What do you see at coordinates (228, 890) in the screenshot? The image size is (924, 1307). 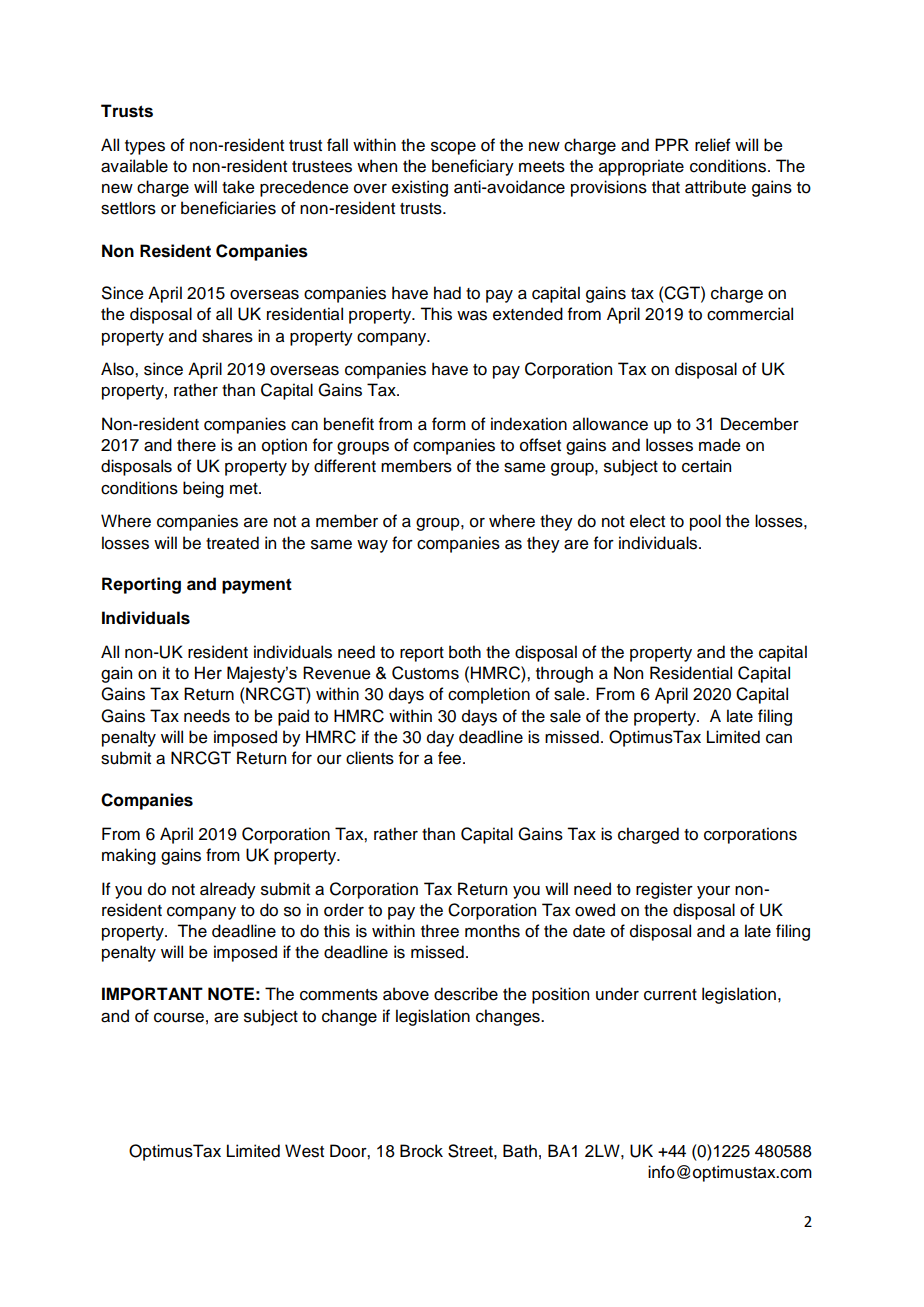 I see `already` at bounding box center [228, 890].
